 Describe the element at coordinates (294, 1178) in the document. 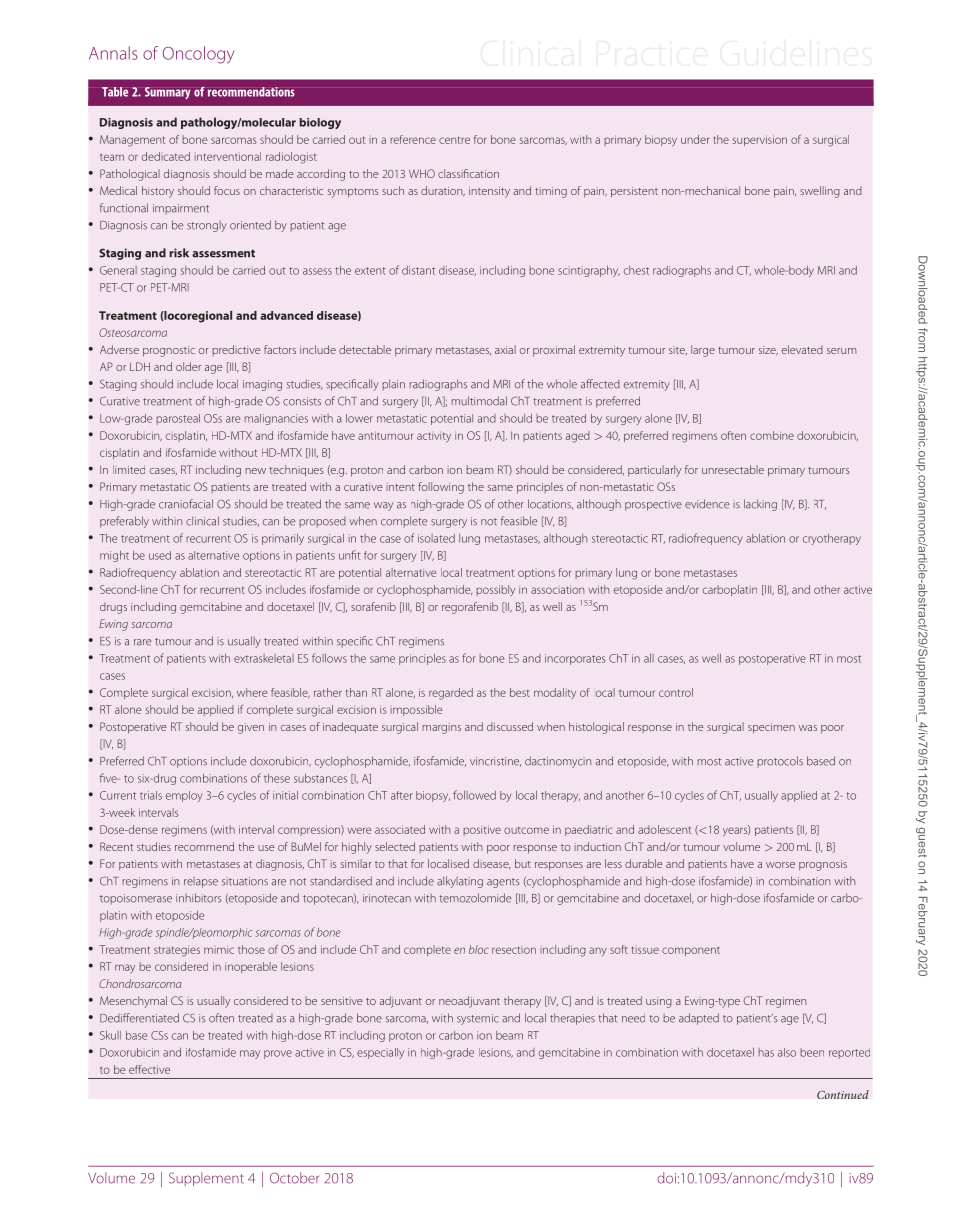

I see `October` at that location.
